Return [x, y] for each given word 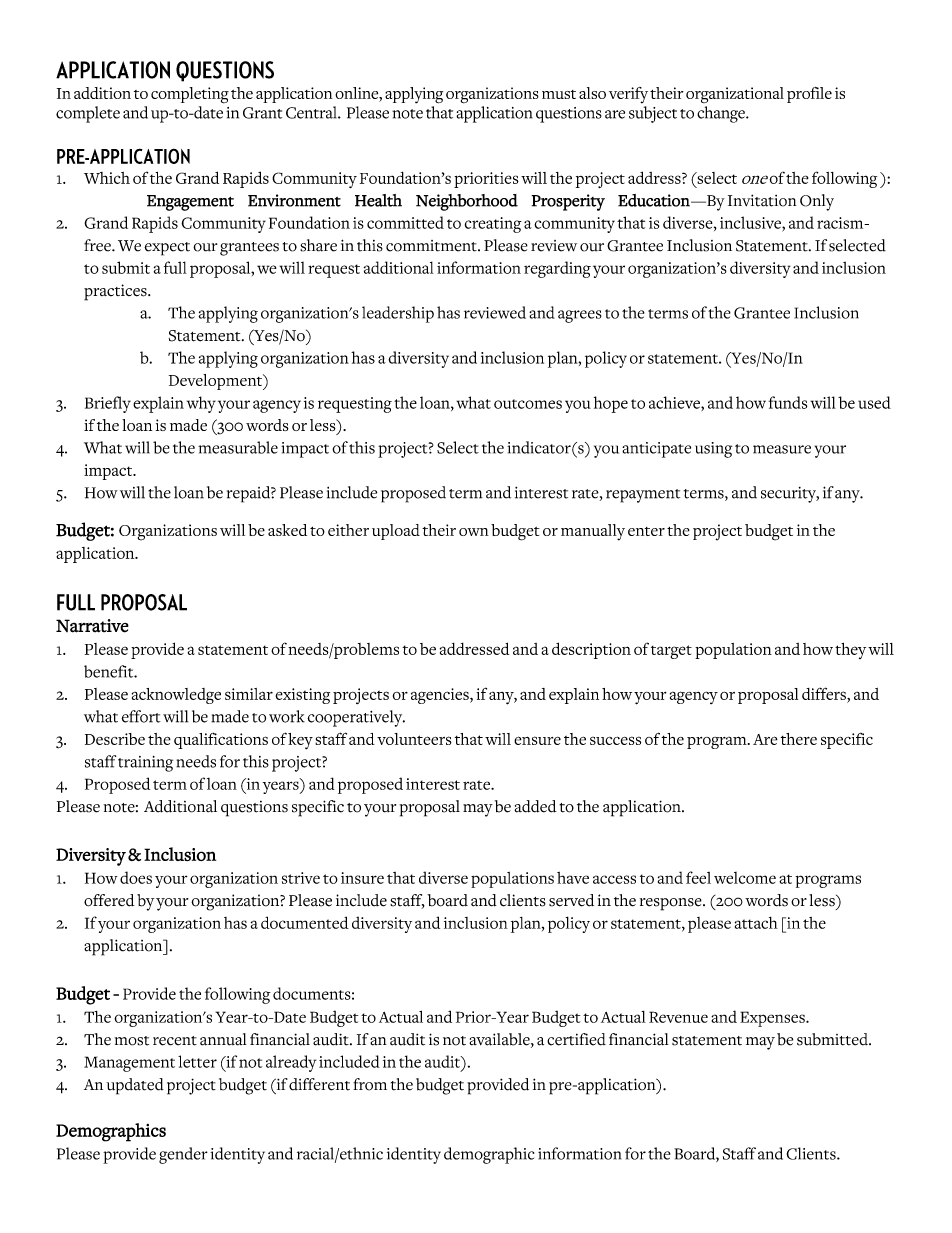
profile [809, 95]
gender [183, 1155]
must [559, 94]
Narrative [92, 626]
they [850, 651]
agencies [441, 696]
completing [190, 95]
